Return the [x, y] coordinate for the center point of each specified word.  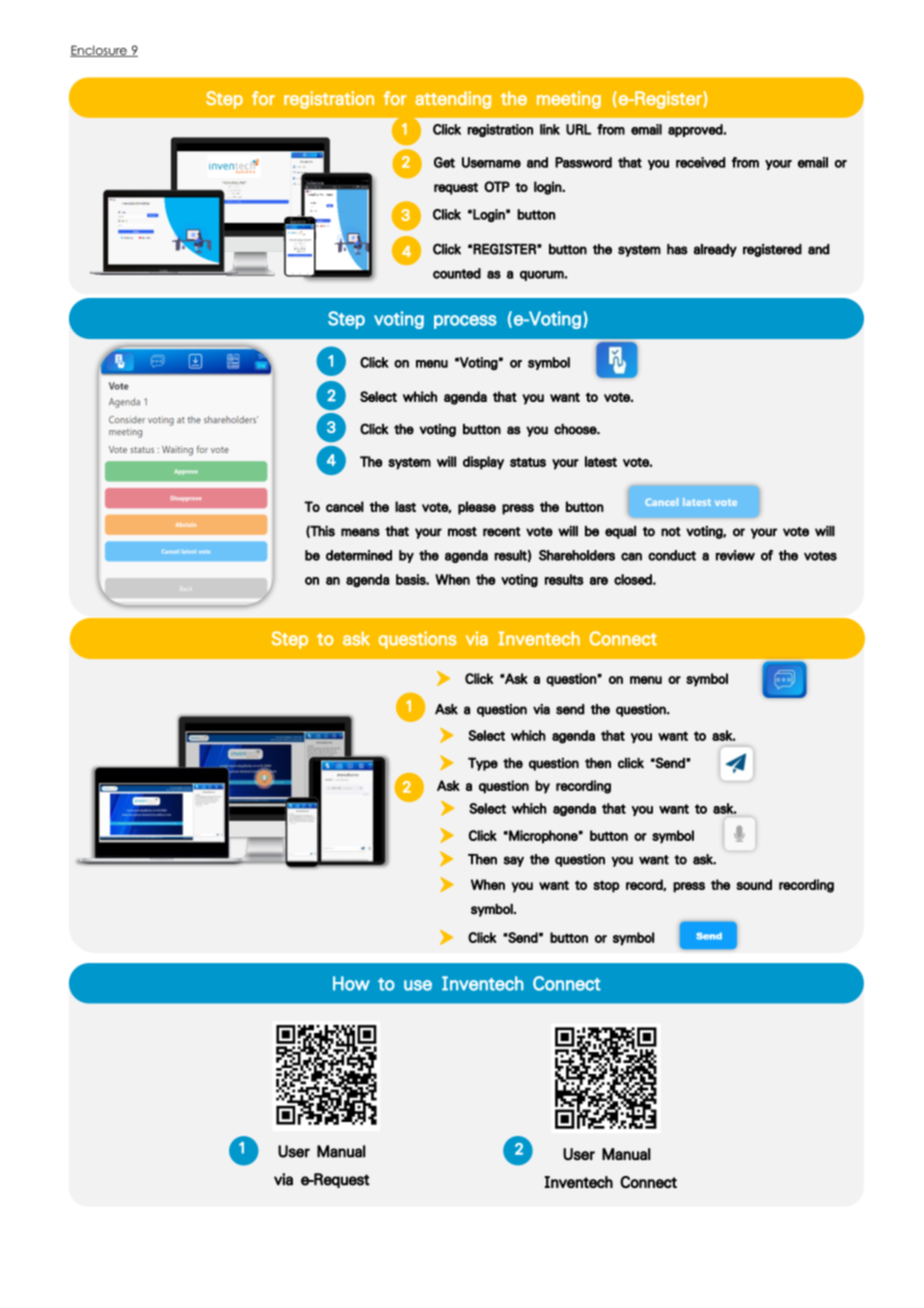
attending [453, 100]
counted [457, 273]
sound [754, 884]
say [513, 861]
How [351, 983]
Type [483, 764]
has [677, 249]
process [465, 322]
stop [606, 886]
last [405, 506]
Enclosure [99, 51]
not [671, 532]
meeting [569, 100]
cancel [345, 506]
